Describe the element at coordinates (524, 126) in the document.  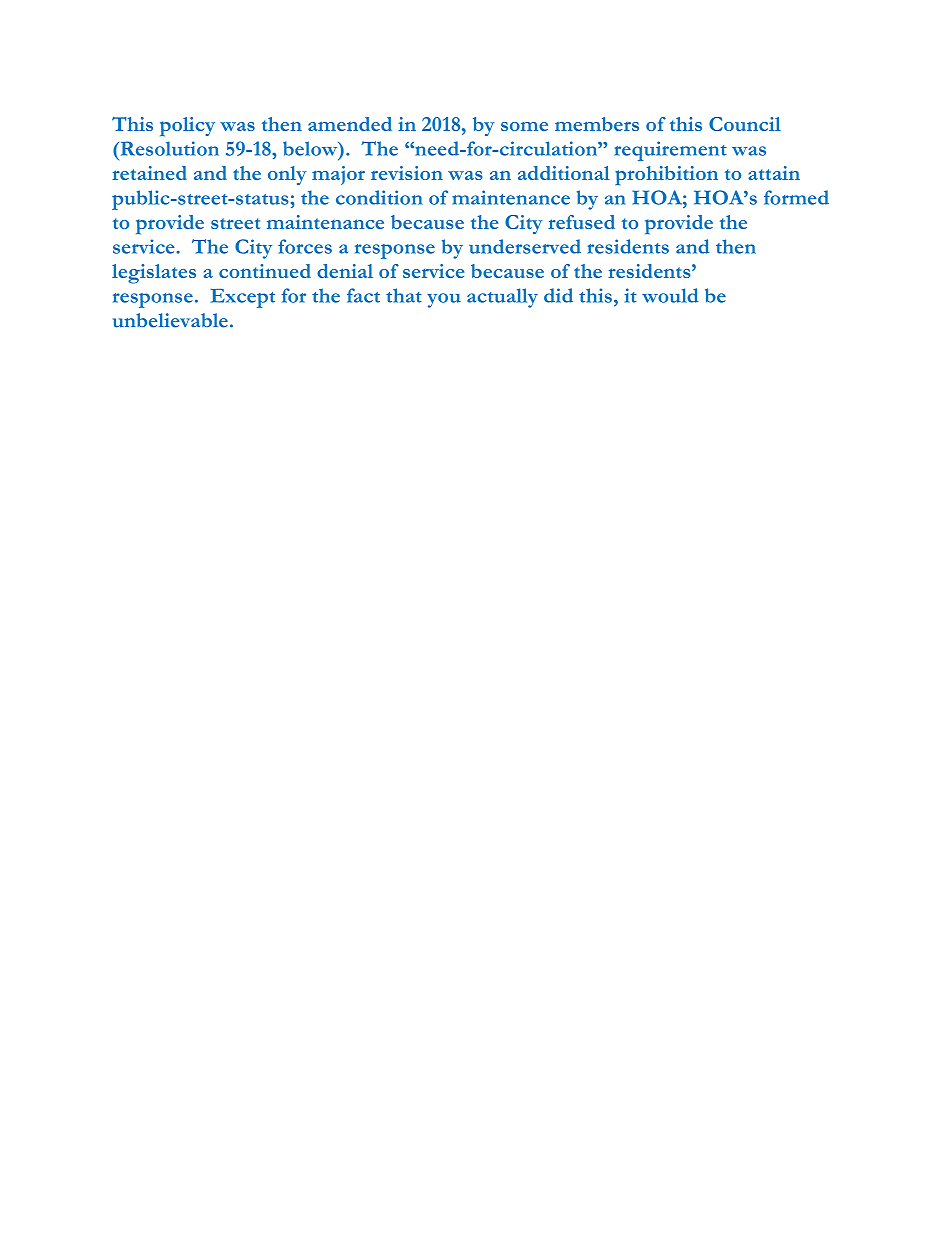
I see `some` at that location.
